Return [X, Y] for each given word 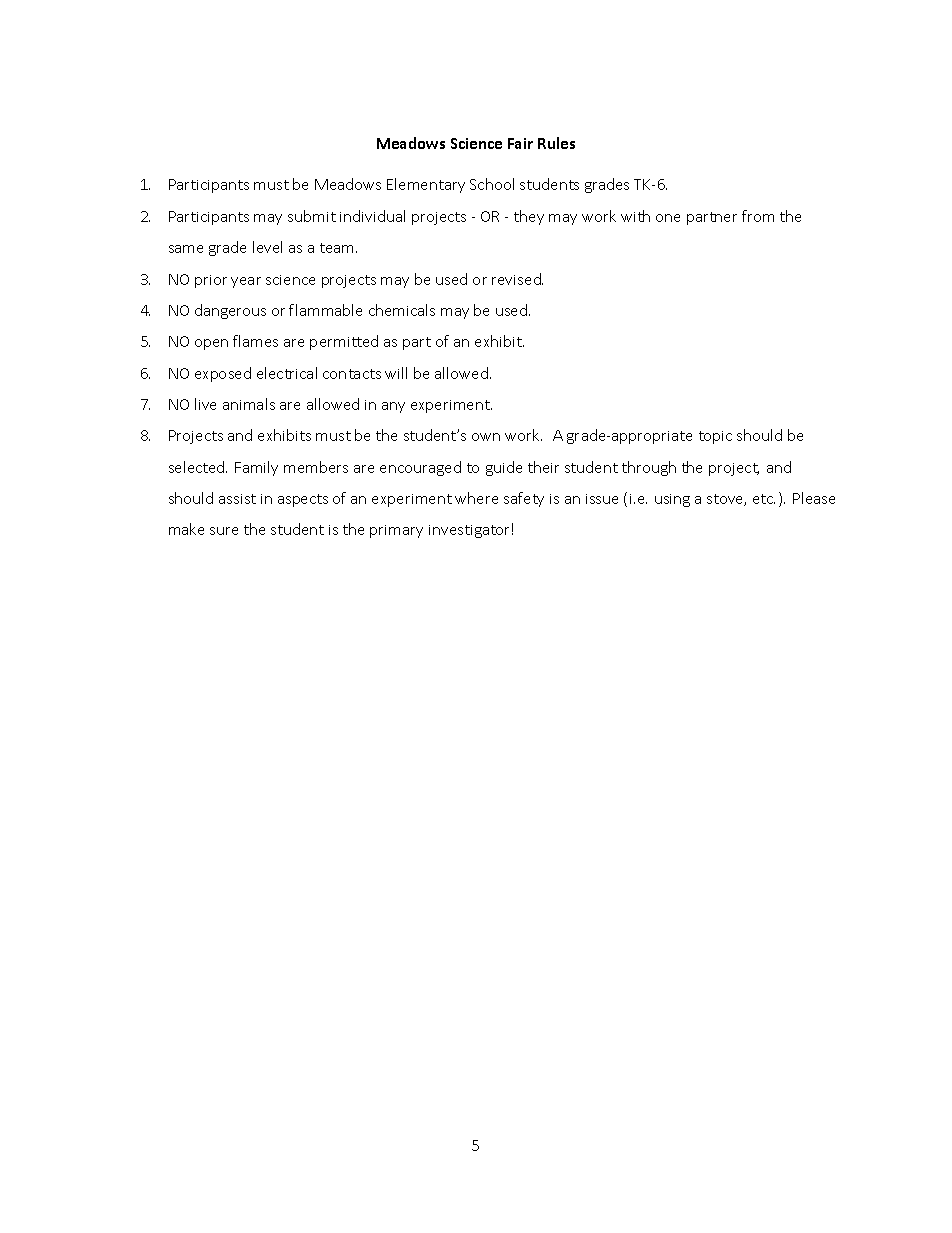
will [396, 373]
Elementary [426, 185]
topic [715, 437]
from [758, 216]
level [267, 247]
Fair [520, 143]
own [486, 437]
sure [224, 531]
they [529, 217]
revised [517, 279]
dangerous [230, 311]
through [649, 468]
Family [256, 468]
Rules [556, 143]
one [668, 218]
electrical [287, 373]
